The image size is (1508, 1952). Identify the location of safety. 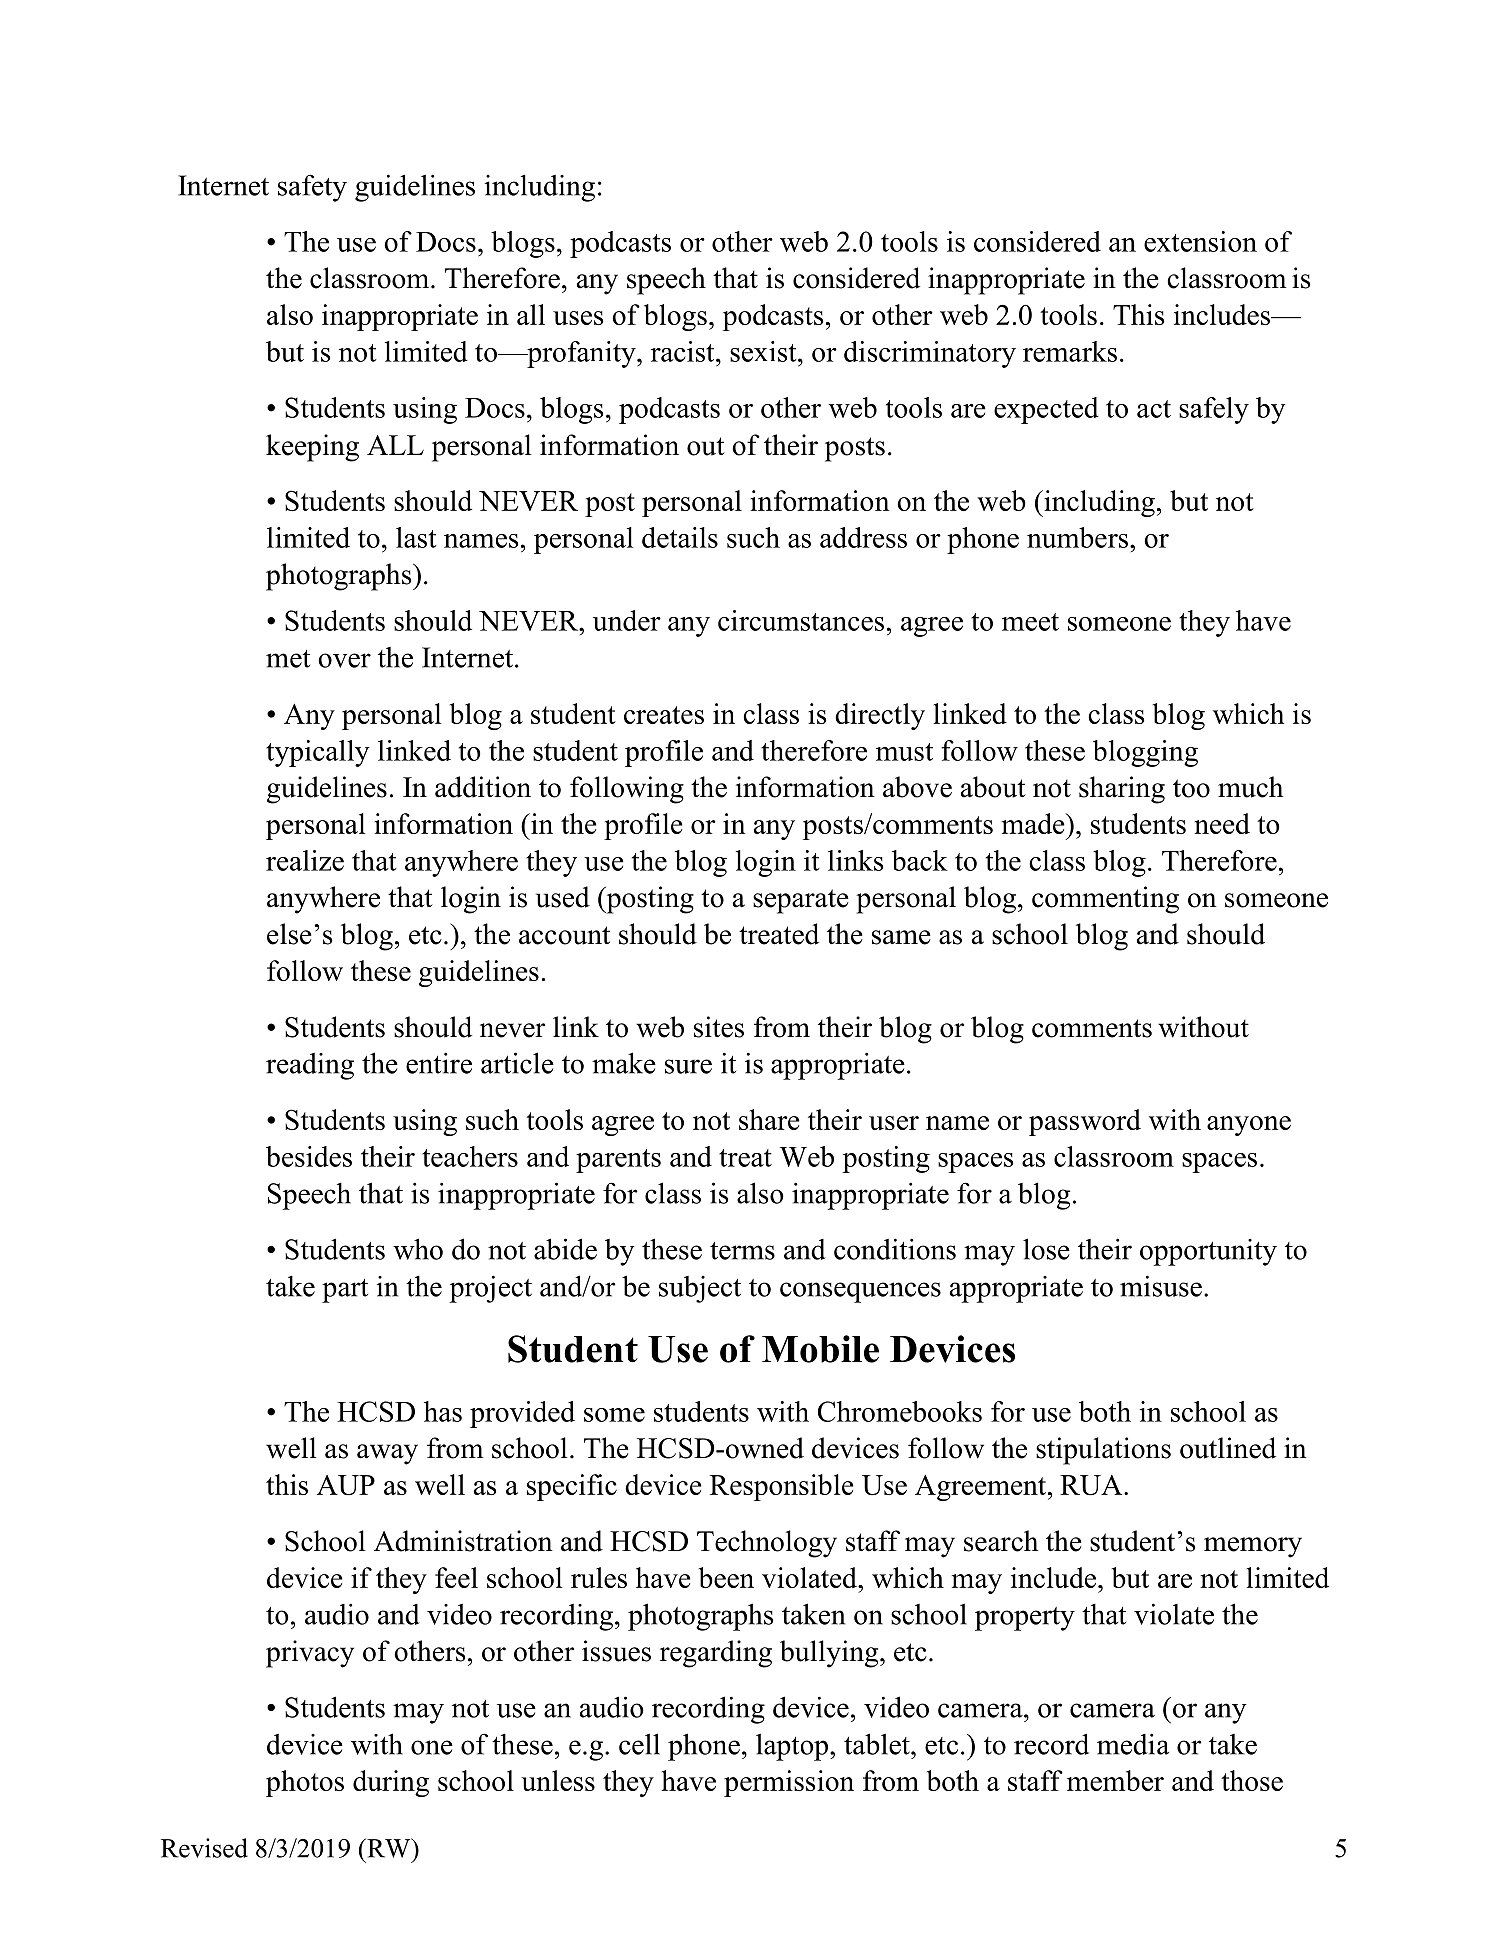
(312, 188).
